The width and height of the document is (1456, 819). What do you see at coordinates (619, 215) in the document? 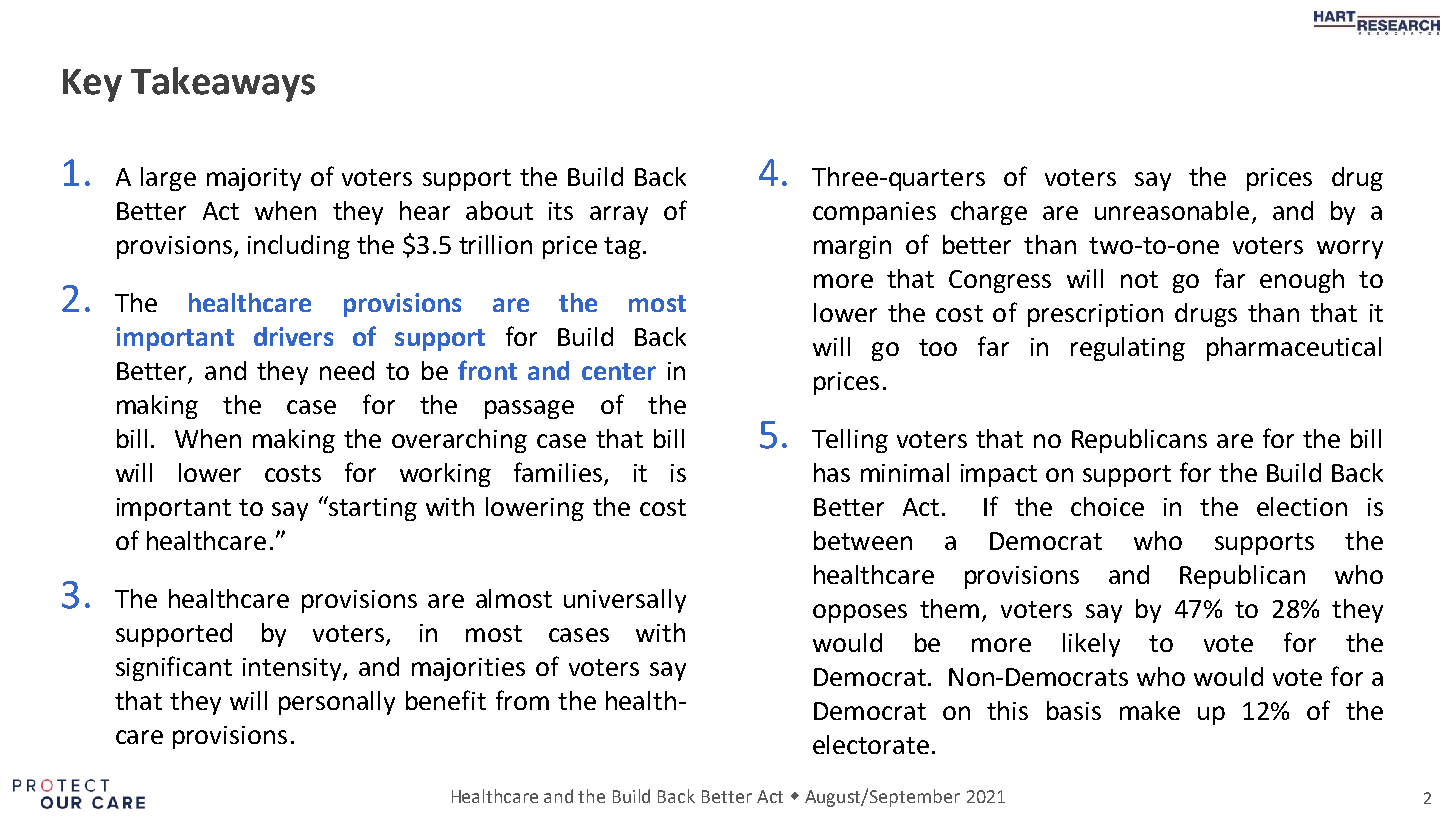
I see `array` at bounding box center [619, 215].
